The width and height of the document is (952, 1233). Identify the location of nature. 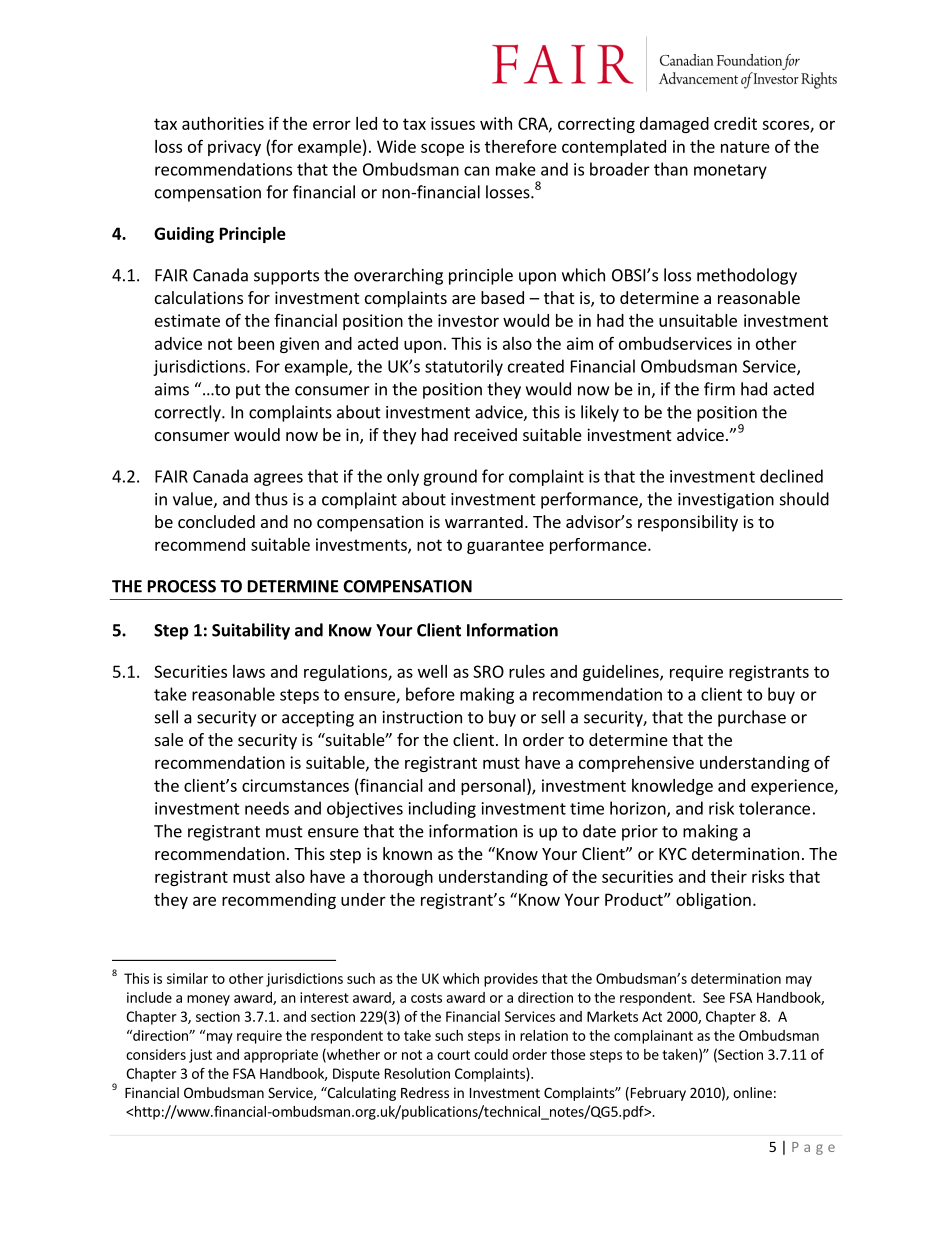
(745, 147).
